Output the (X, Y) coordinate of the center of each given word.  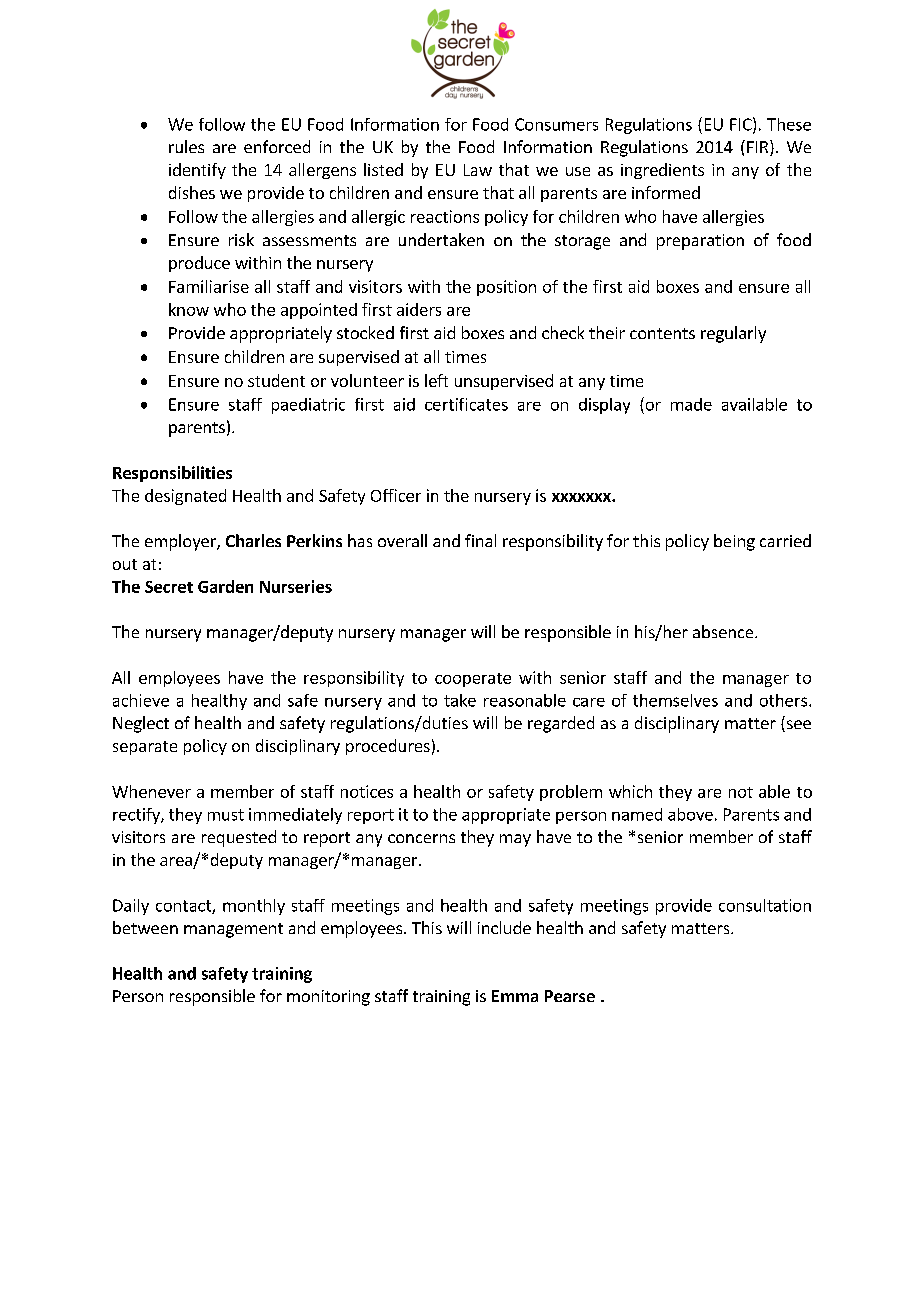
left (436, 380)
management (233, 930)
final (480, 540)
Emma (515, 996)
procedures (388, 747)
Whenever (151, 791)
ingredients (662, 171)
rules (186, 146)
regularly (733, 334)
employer (181, 542)
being (734, 542)
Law (478, 170)
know (189, 309)
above (690, 814)
